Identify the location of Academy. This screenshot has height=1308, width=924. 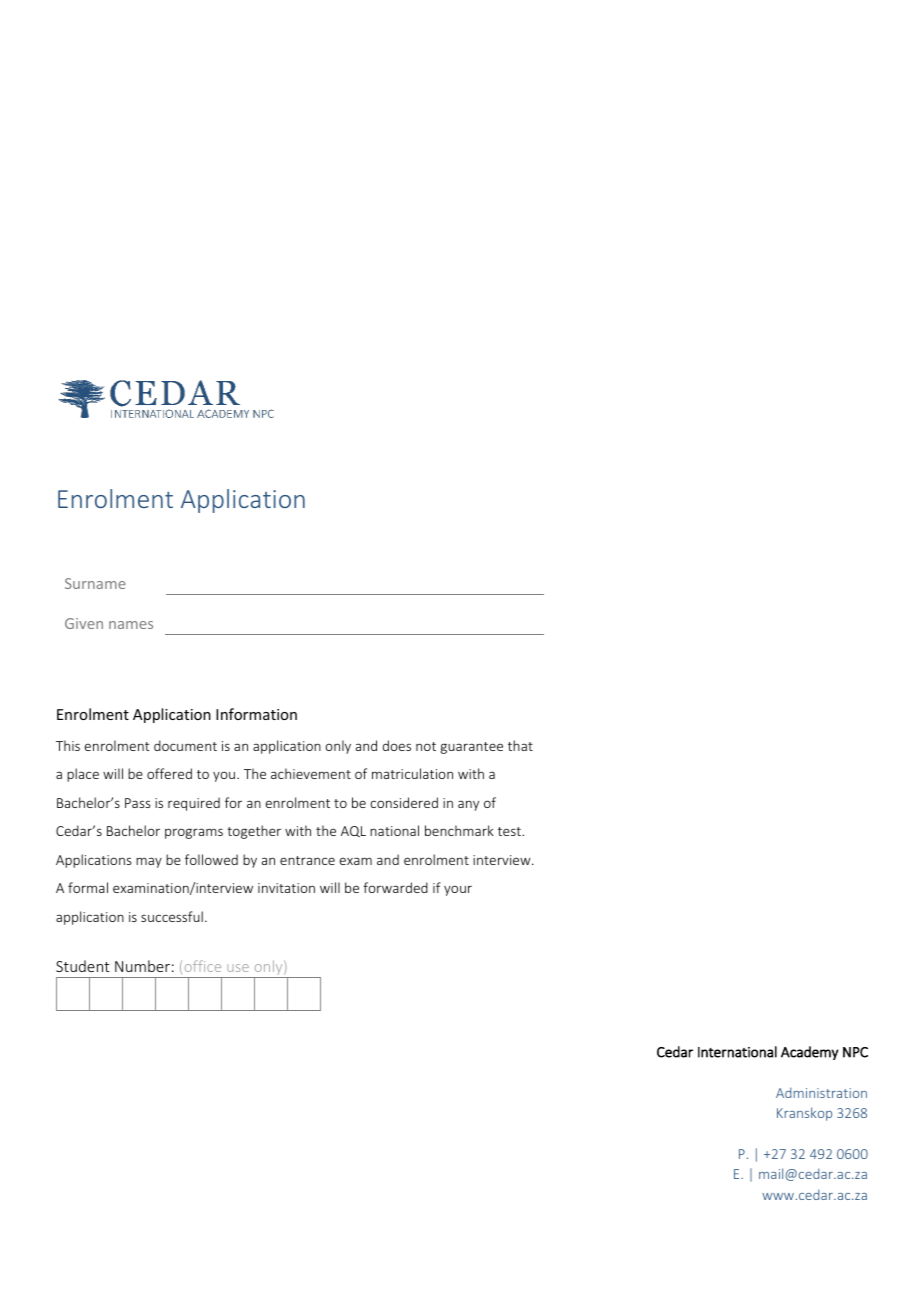
(810, 1053).
